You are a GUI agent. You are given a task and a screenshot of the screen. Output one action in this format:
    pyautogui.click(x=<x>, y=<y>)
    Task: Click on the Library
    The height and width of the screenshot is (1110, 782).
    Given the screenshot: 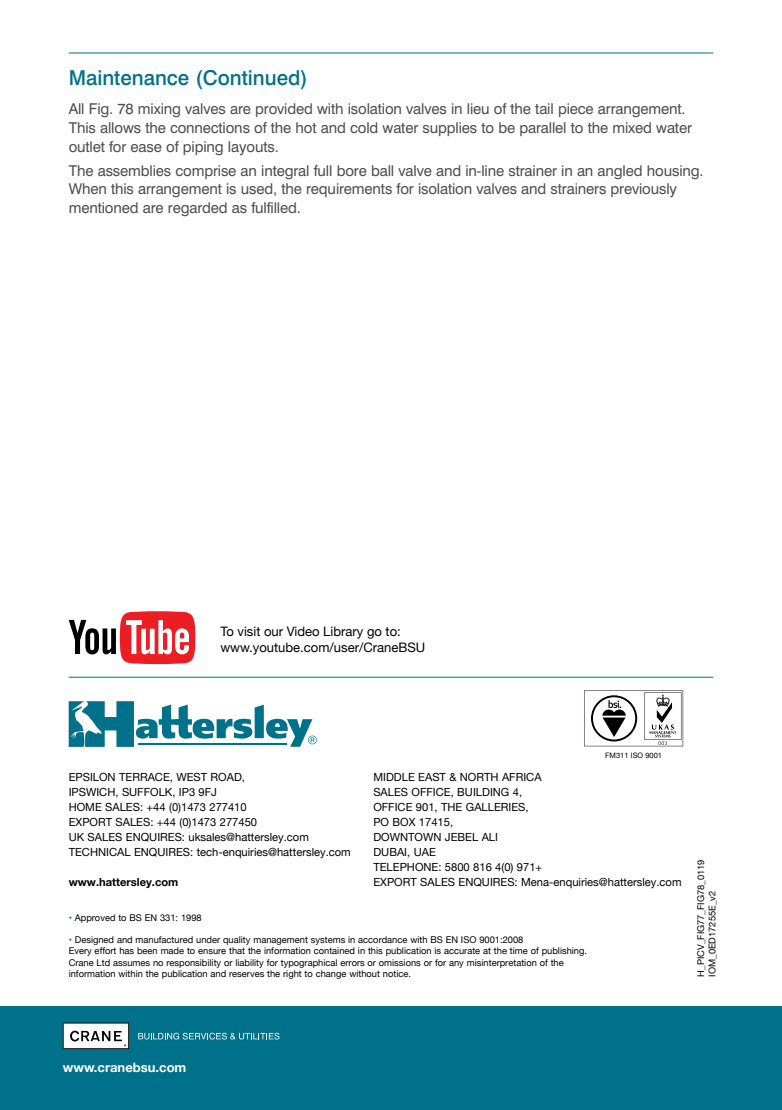 What is the action you would take?
    pyautogui.click(x=343, y=632)
